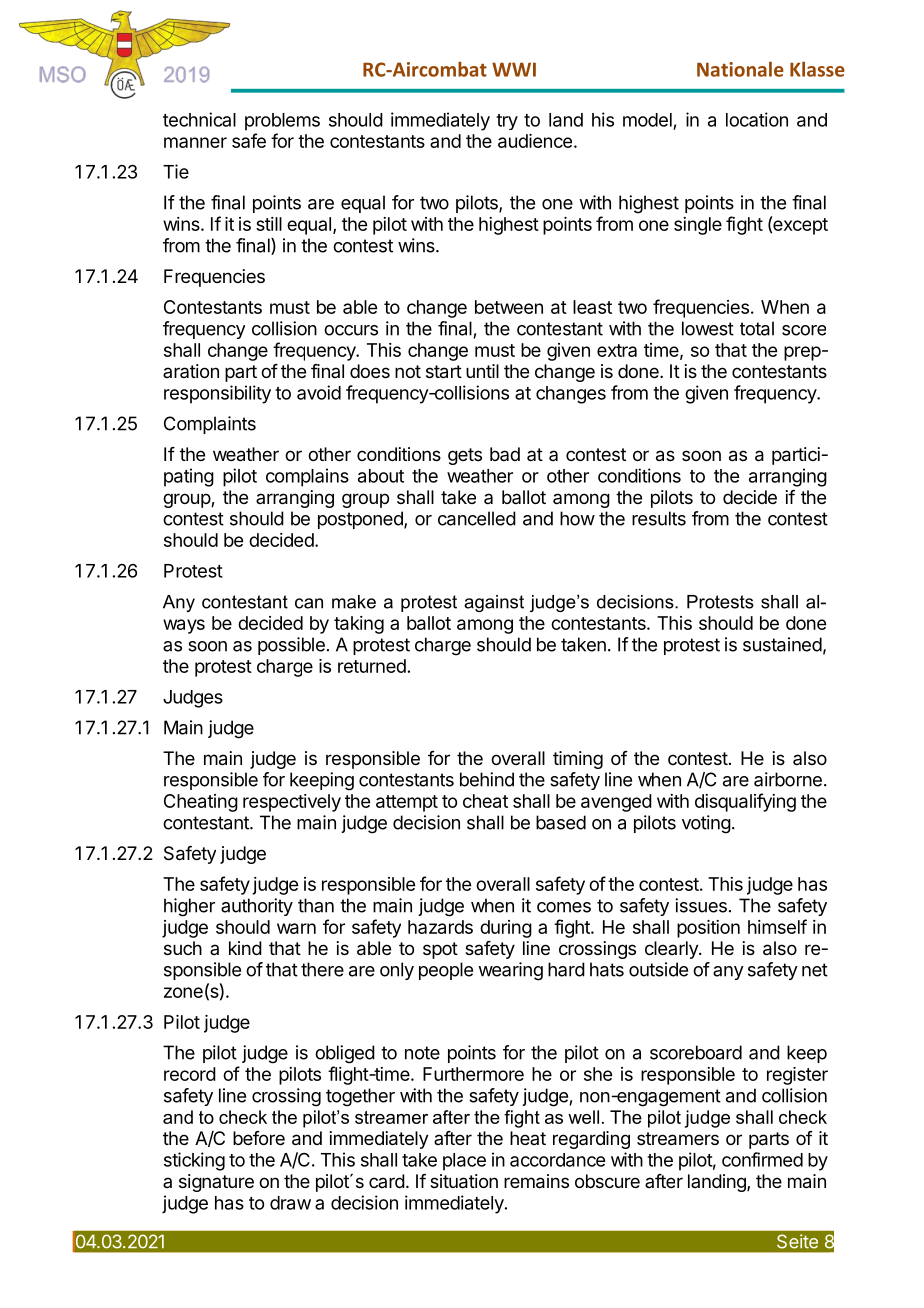  What do you see at coordinates (259, 1138) in the screenshot?
I see `before` at bounding box center [259, 1138].
